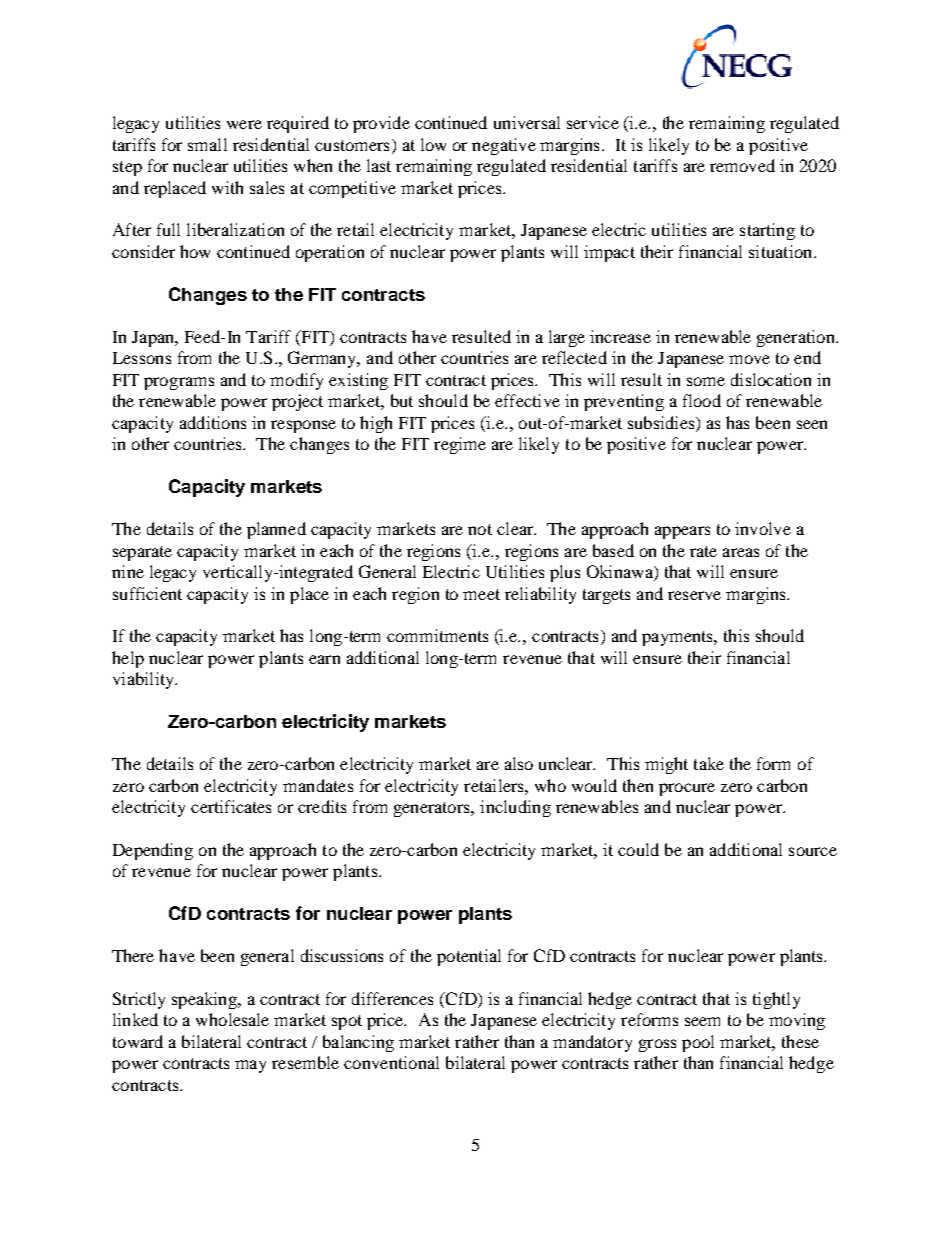 Image resolution: width=952 pixels, height=1233 pixels. What do you see at coordinates (698, 1043) in the screenshot?
I see `pool` at bounding box center [698, 1043].
